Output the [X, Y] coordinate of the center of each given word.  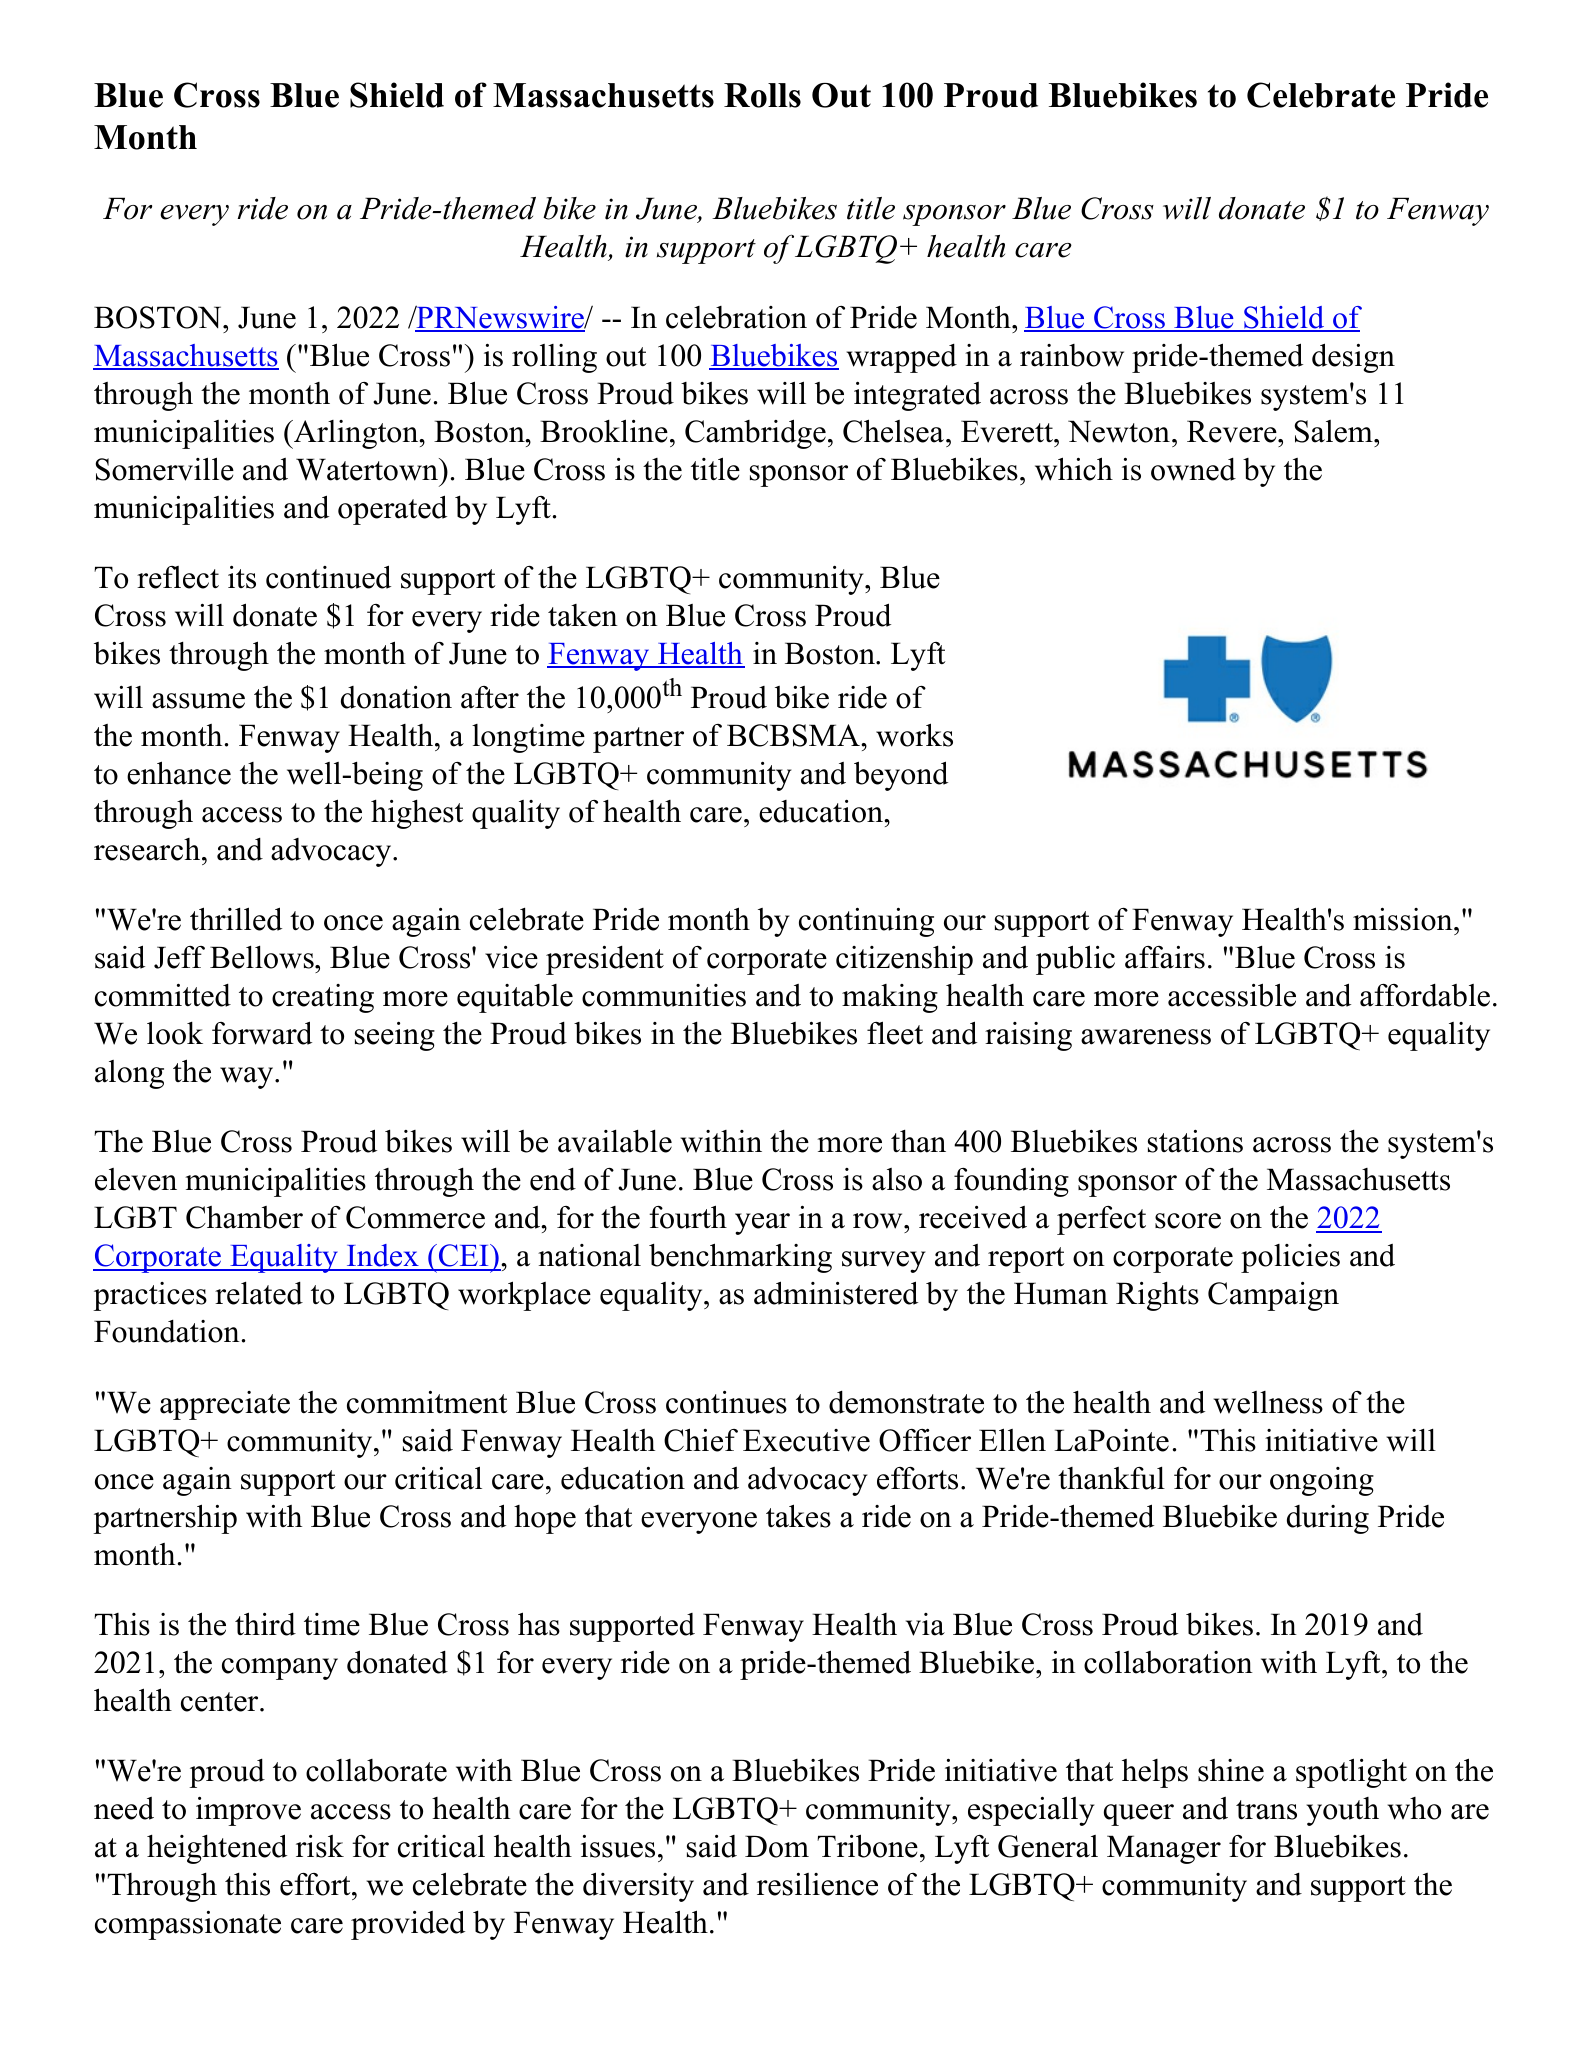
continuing [866, 922]
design [1353, 358]
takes [798, 1516]
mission [1404, 919]
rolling [554, 358]
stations [1195, 1141]
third [265, 1624]
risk [320, 1846]
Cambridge [755, 434]
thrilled [236, 919]
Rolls [762, 95]
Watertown [368, 469]
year [762, 1224]
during [1328, 1519]
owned [1193, 469]
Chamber [244, 1217]
